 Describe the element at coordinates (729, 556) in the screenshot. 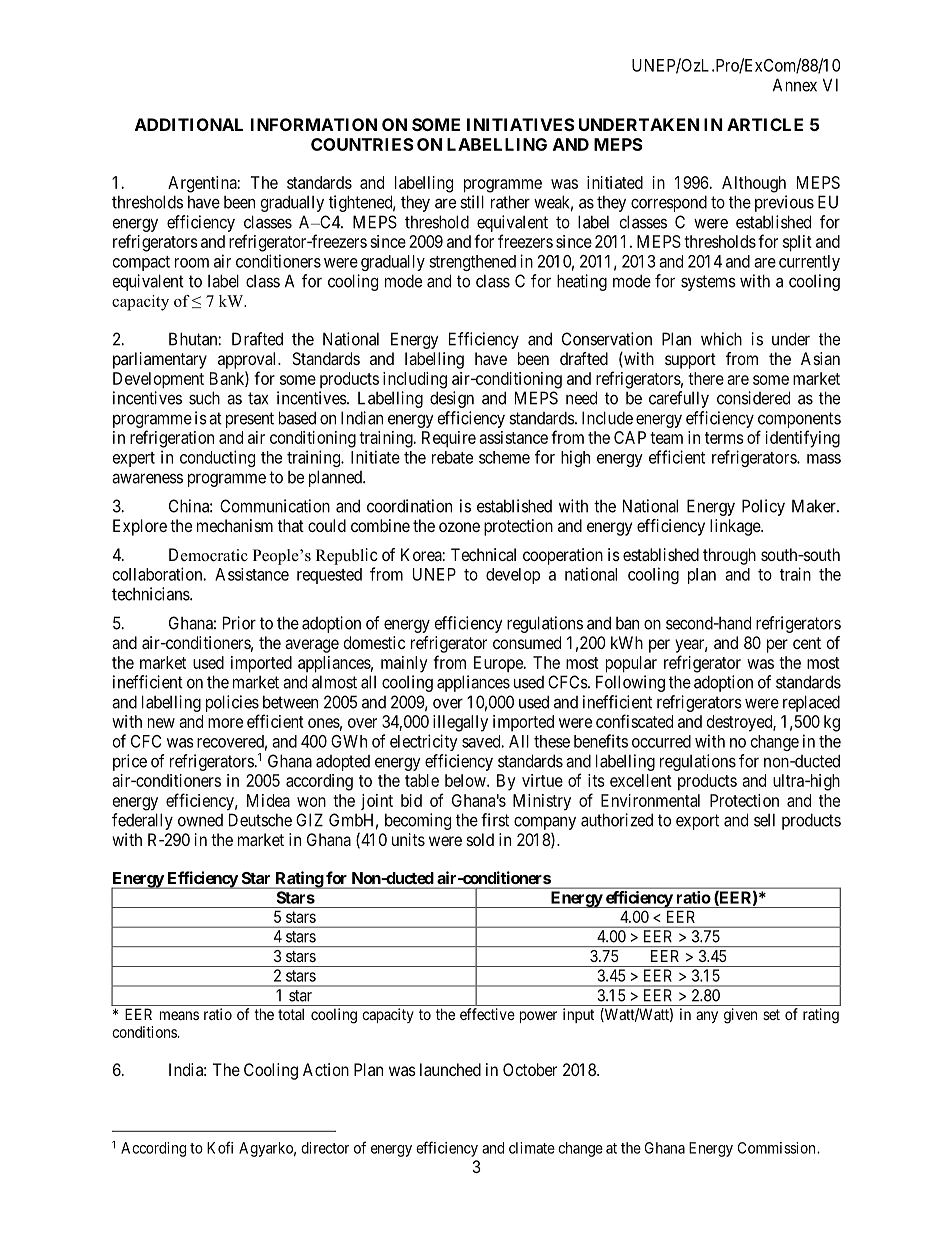

I see `through` at that location.
